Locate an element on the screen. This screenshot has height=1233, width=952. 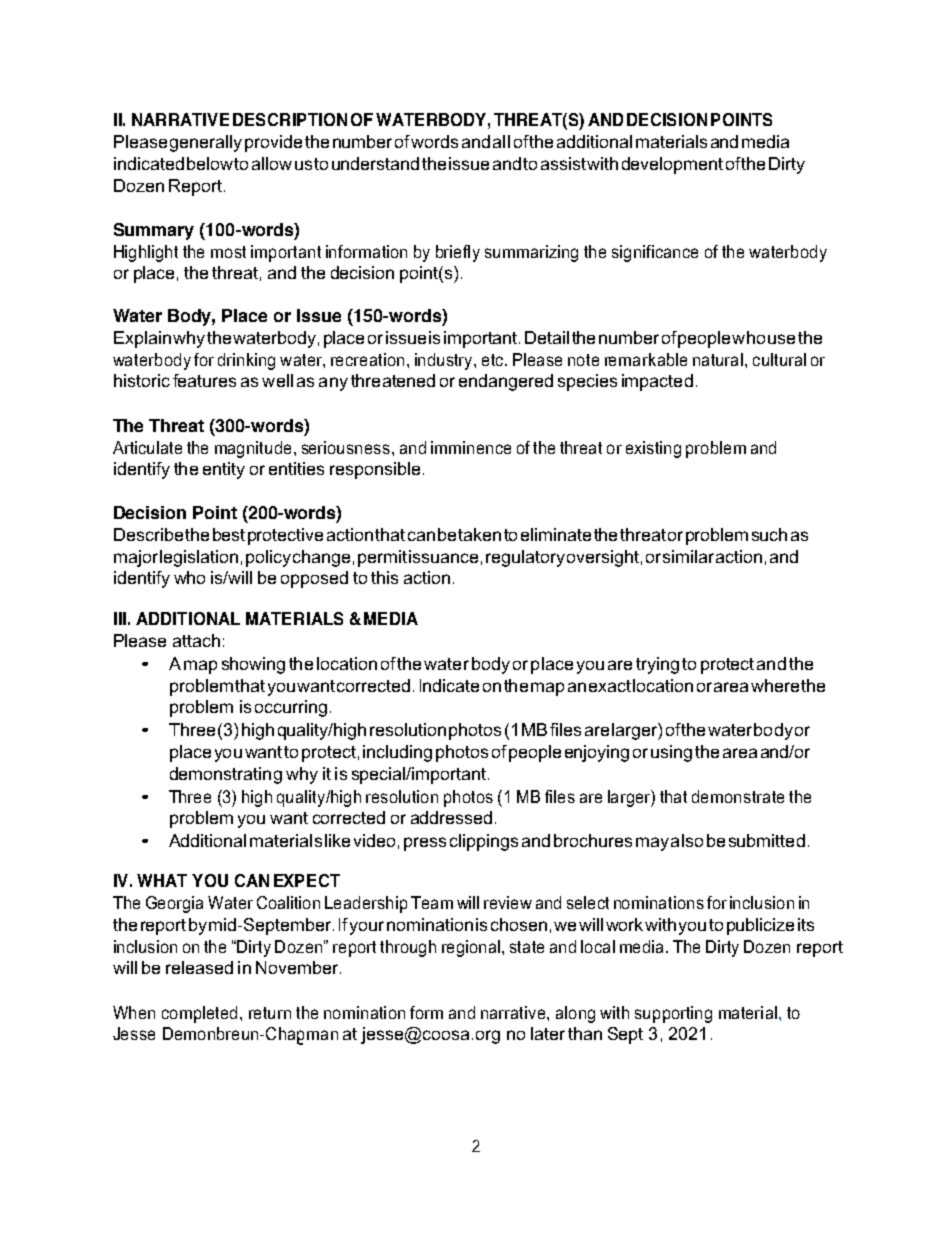
this is located at coordinates (384, 577).
